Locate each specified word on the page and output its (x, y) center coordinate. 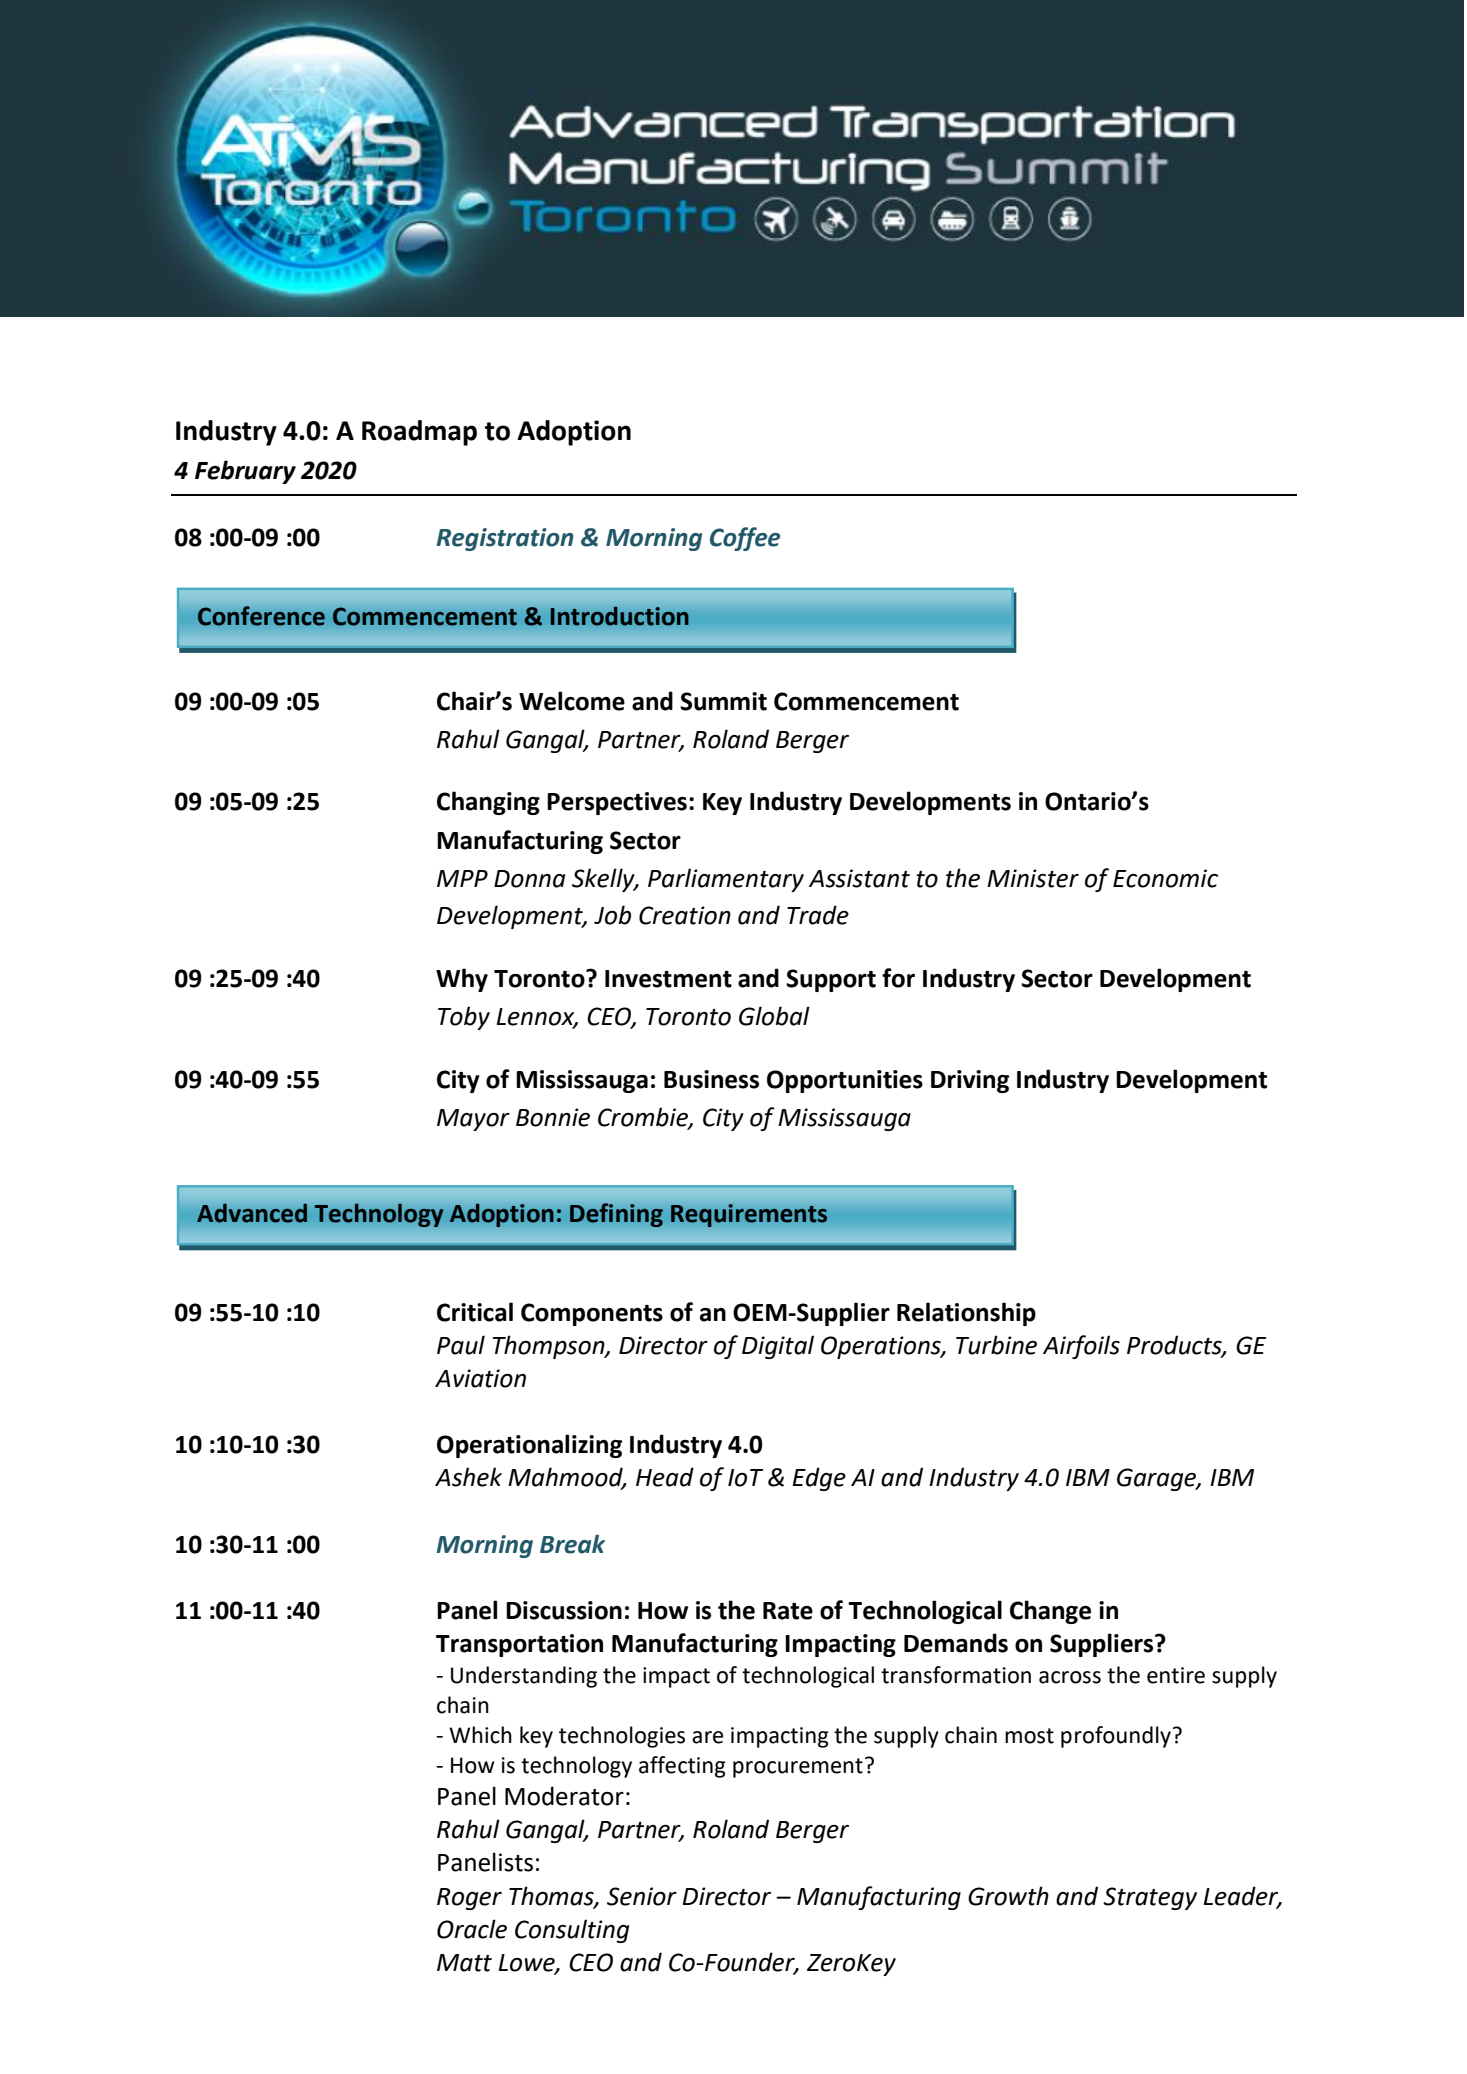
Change (1050, 1612)
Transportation (519, 1645)
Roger (469, 1899)
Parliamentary (726, 880)
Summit (723, 701)
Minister (1033, 878)
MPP (462, 878)
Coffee (745, 539)
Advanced (252, 1213)
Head (665, 1477)
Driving (970, 1081)
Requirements (749, 1215)
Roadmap (419, 433)
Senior (642, 1896)
